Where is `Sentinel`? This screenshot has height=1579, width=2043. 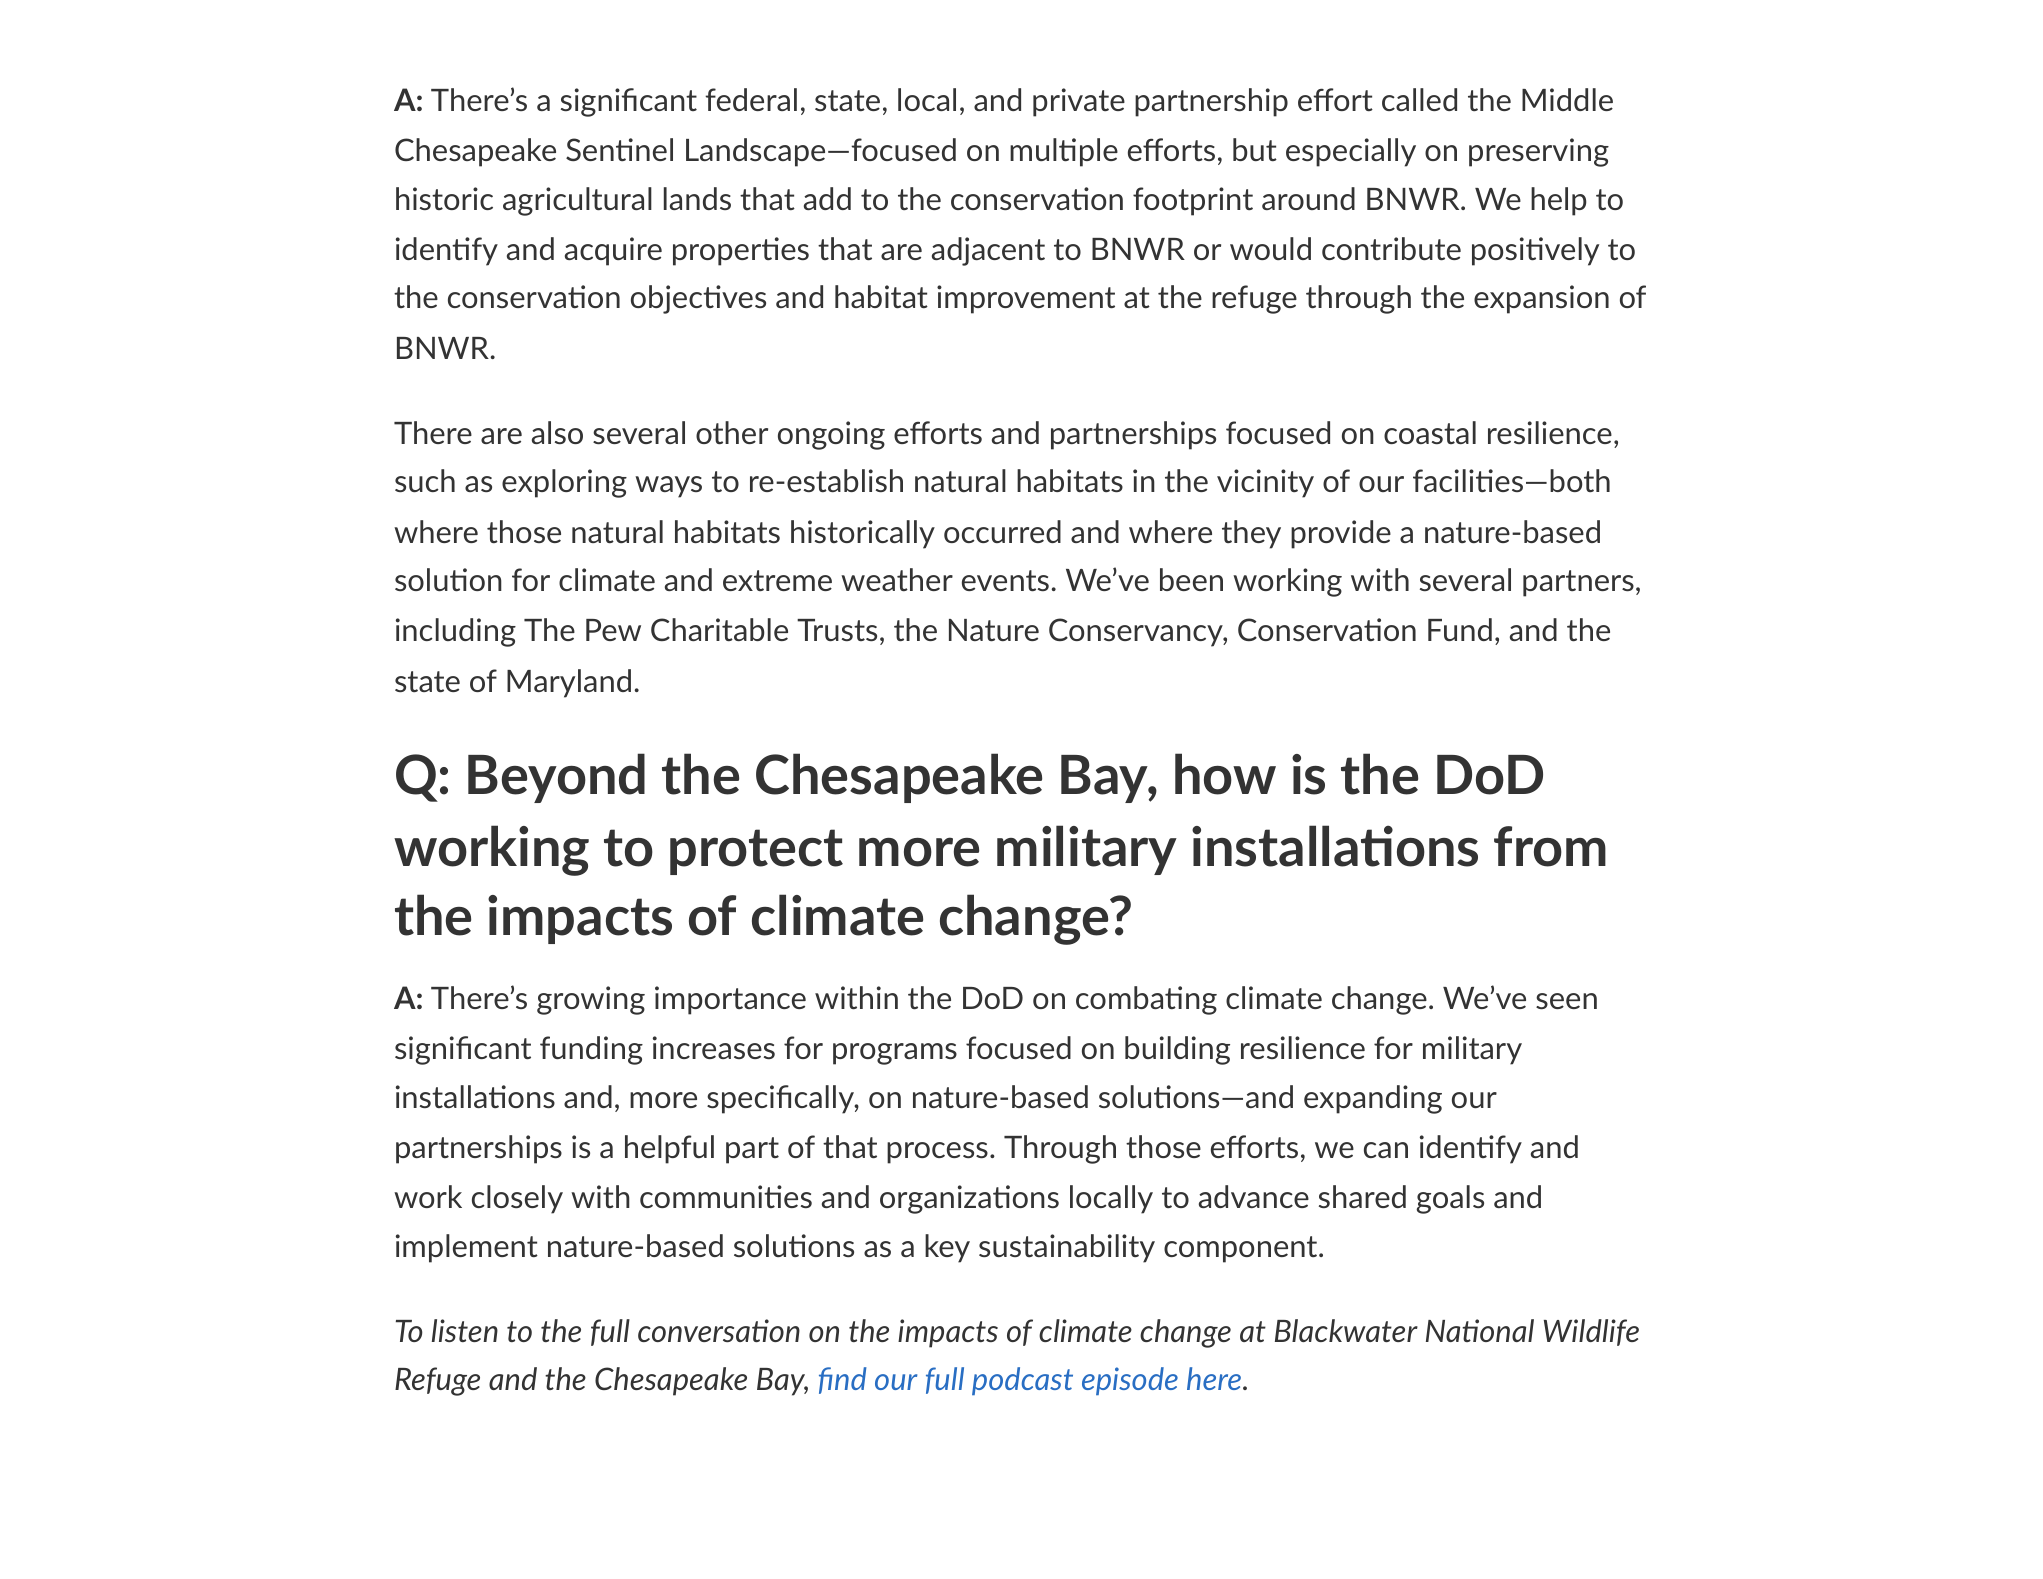
Sentinel is located at coordinates (619, 149).
